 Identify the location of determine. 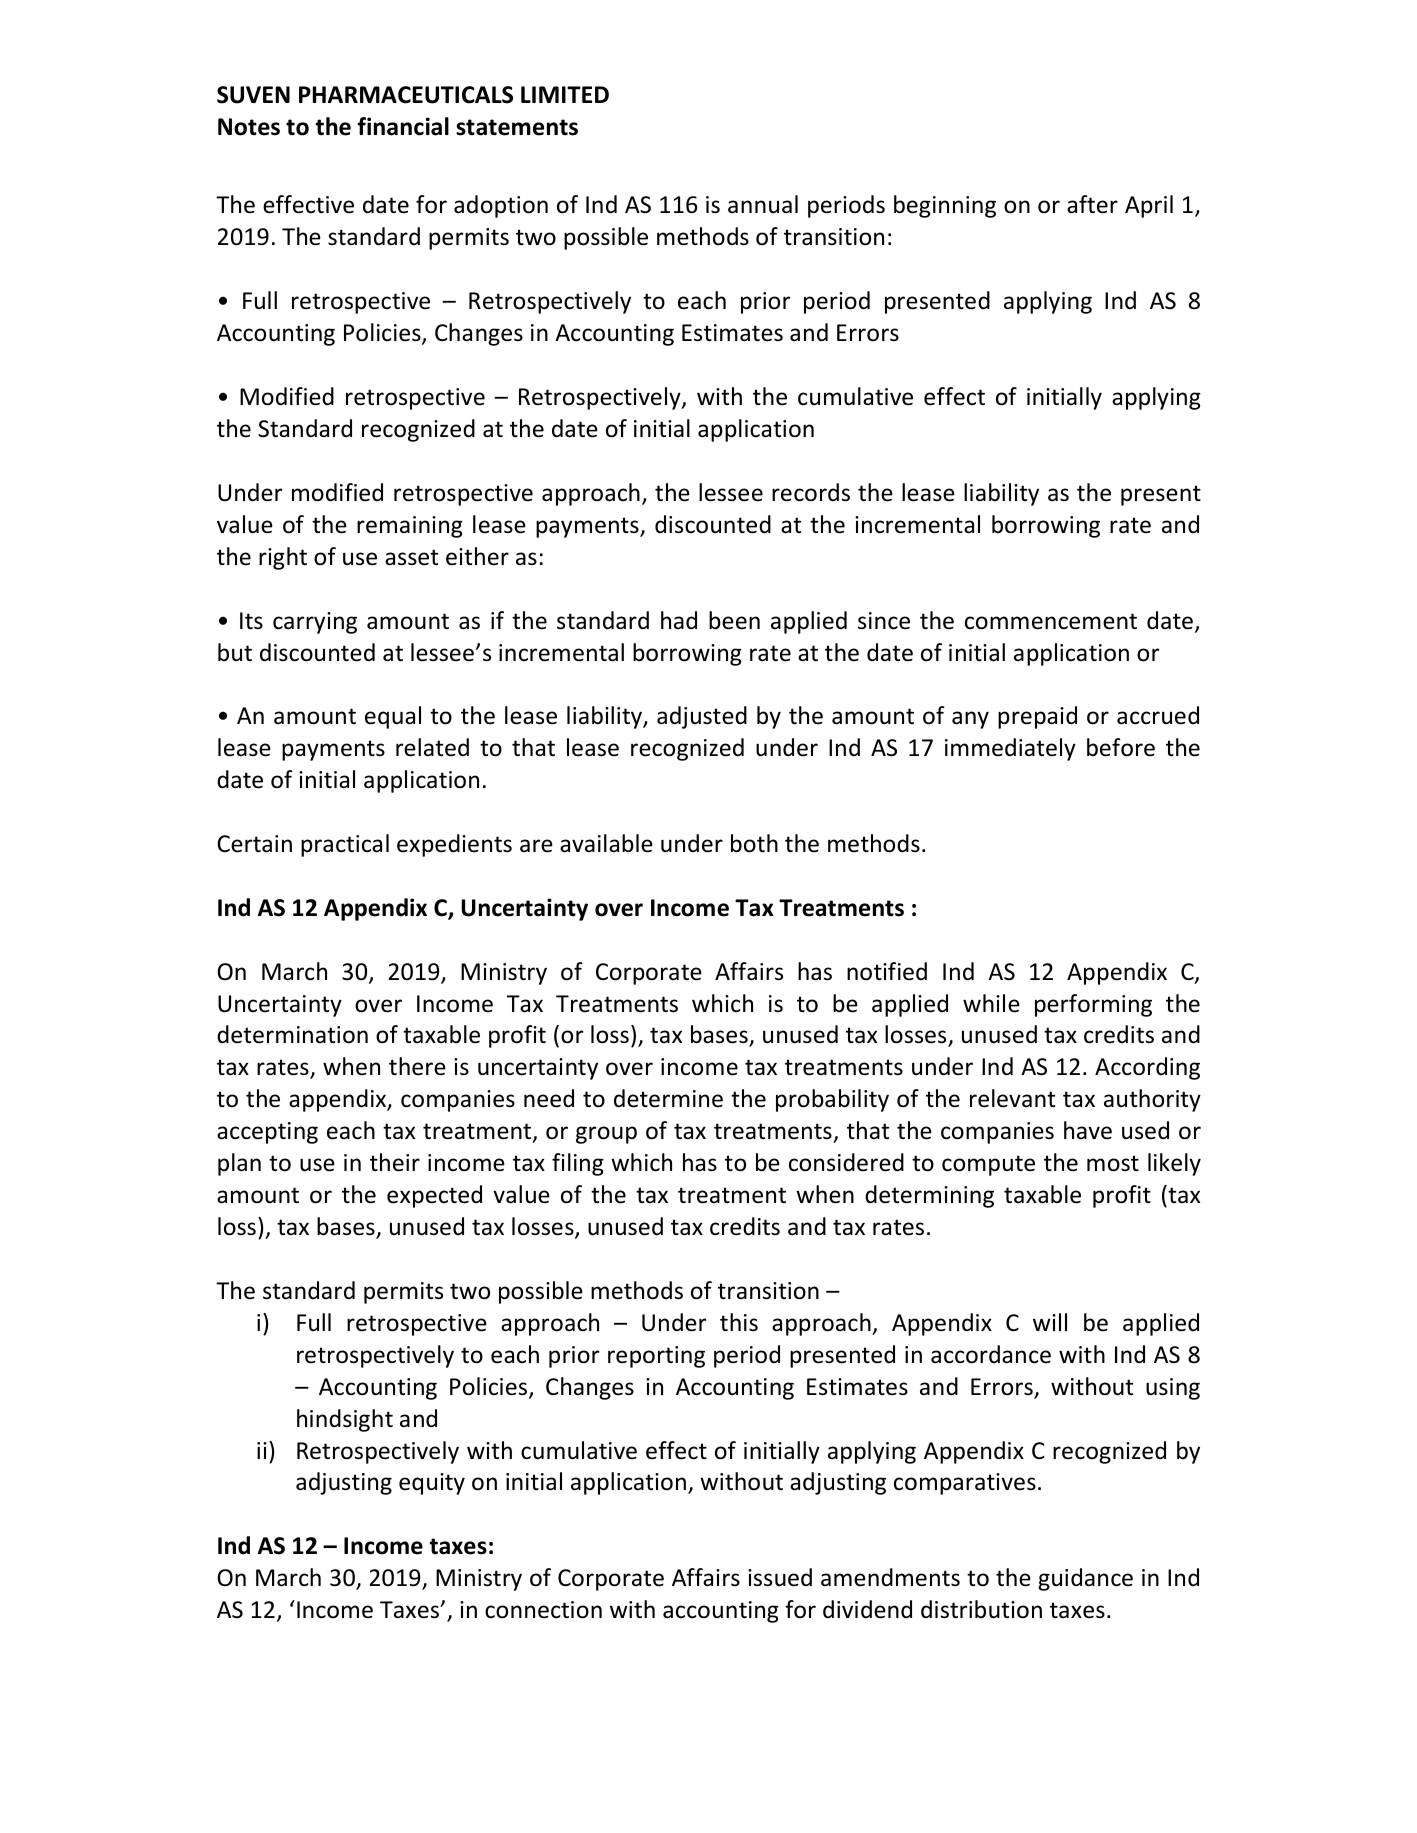
(668, 1098).
